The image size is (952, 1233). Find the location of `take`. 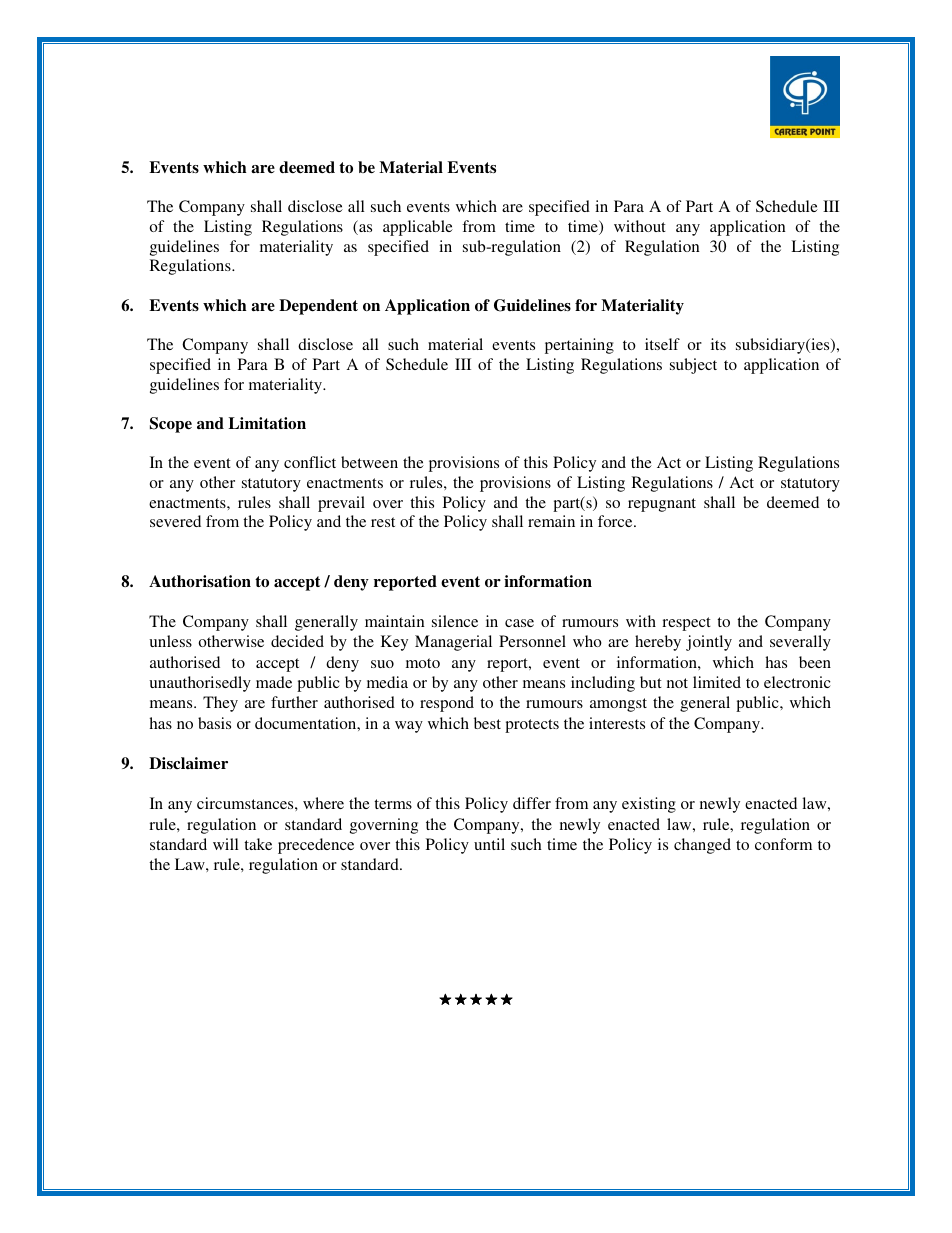

take is located at coordinates (258, 844).
